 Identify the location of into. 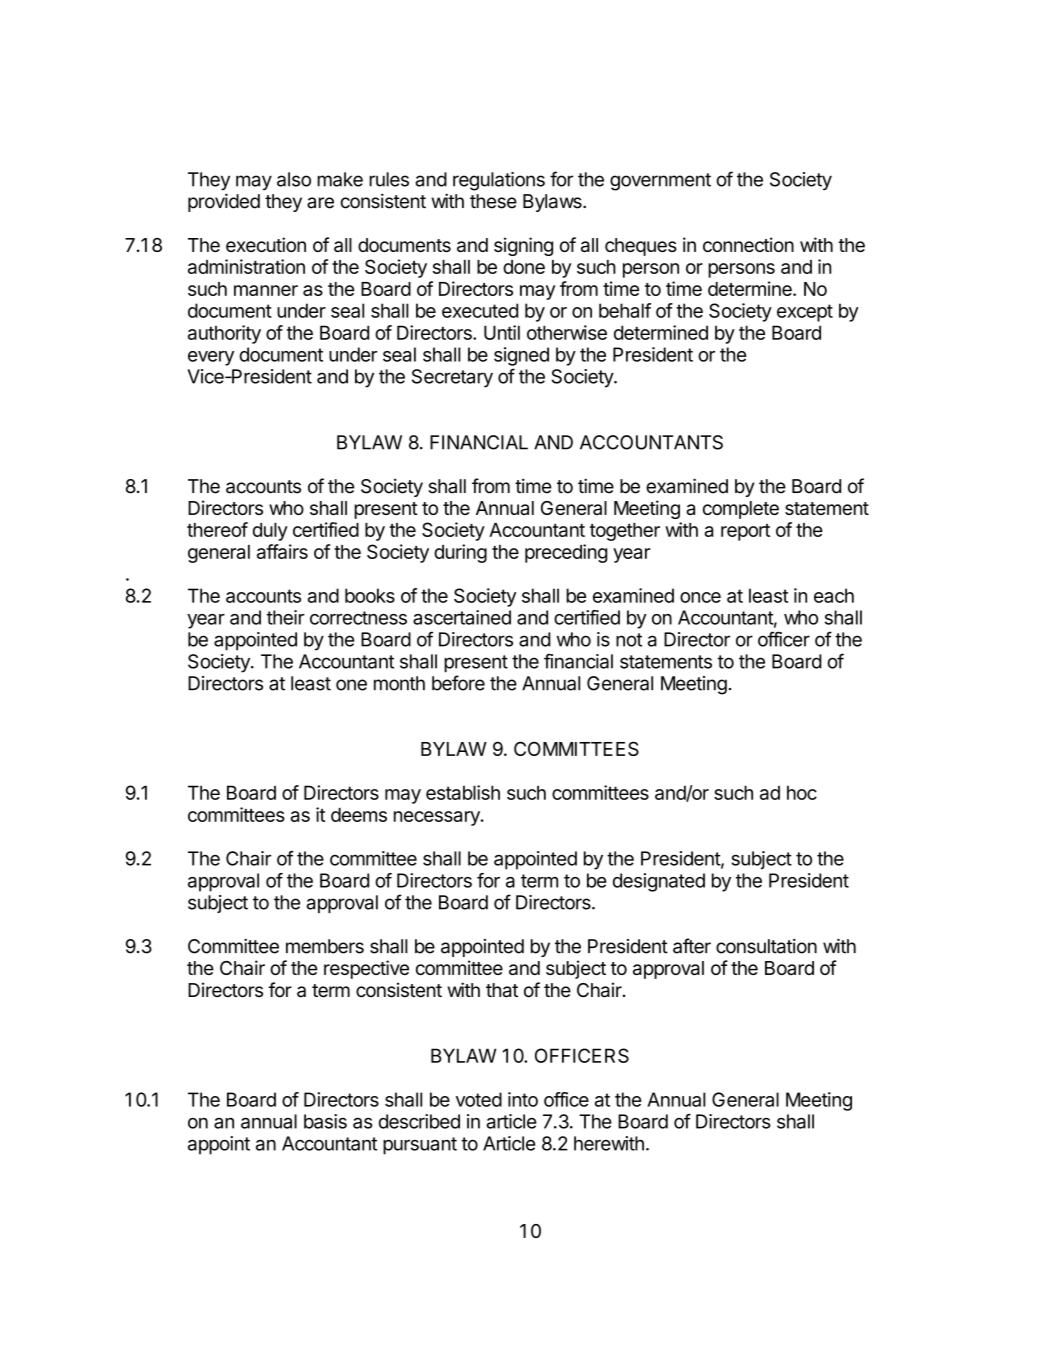
(523, 1099).
